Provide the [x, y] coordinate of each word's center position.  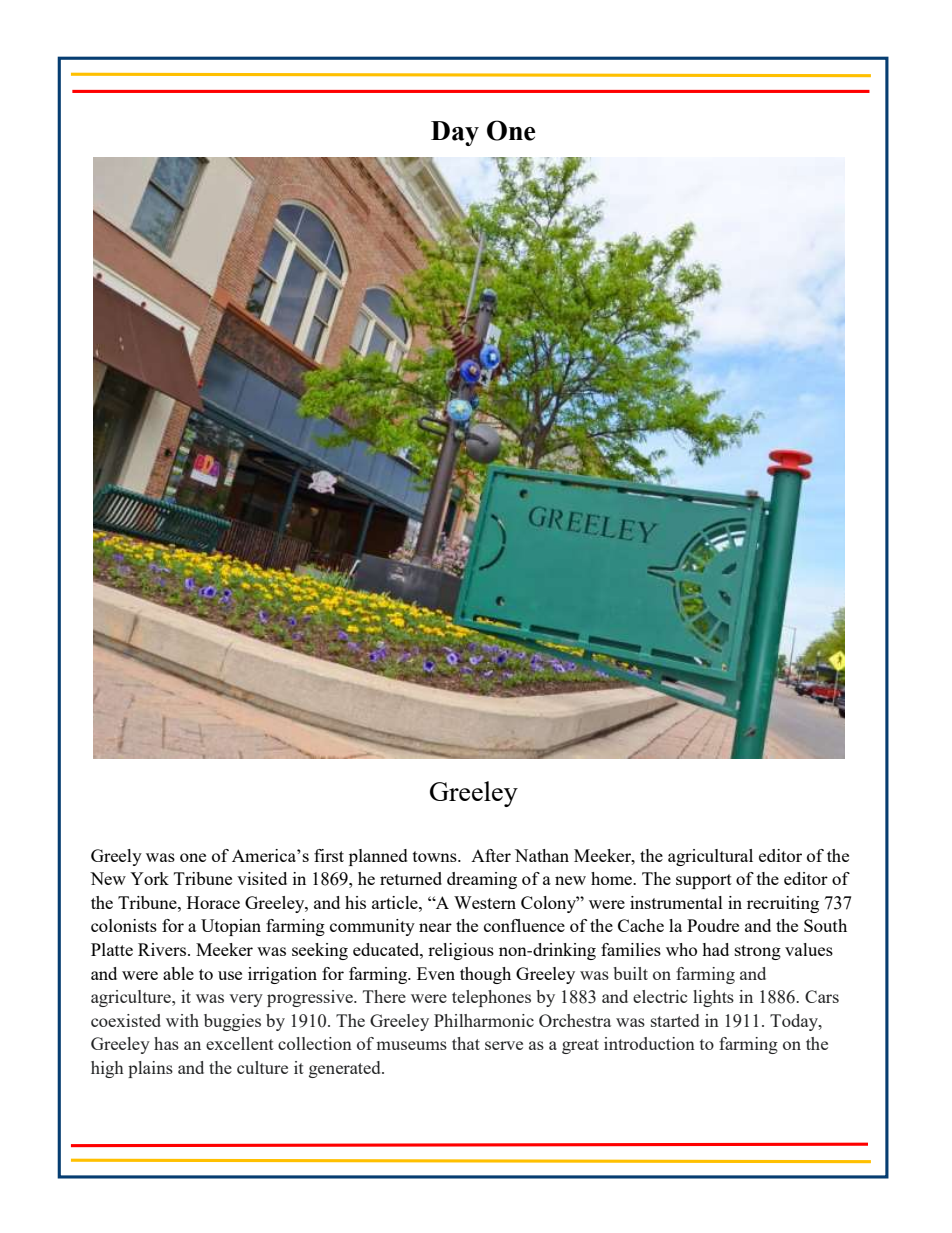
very [246, 1000]
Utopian [231, 927]
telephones [491, 998]
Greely [116, 857]
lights [713, 998]
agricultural [710, 857]
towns [436, 856]
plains [150, 1069]
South [825, 925]
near [435, 927]
